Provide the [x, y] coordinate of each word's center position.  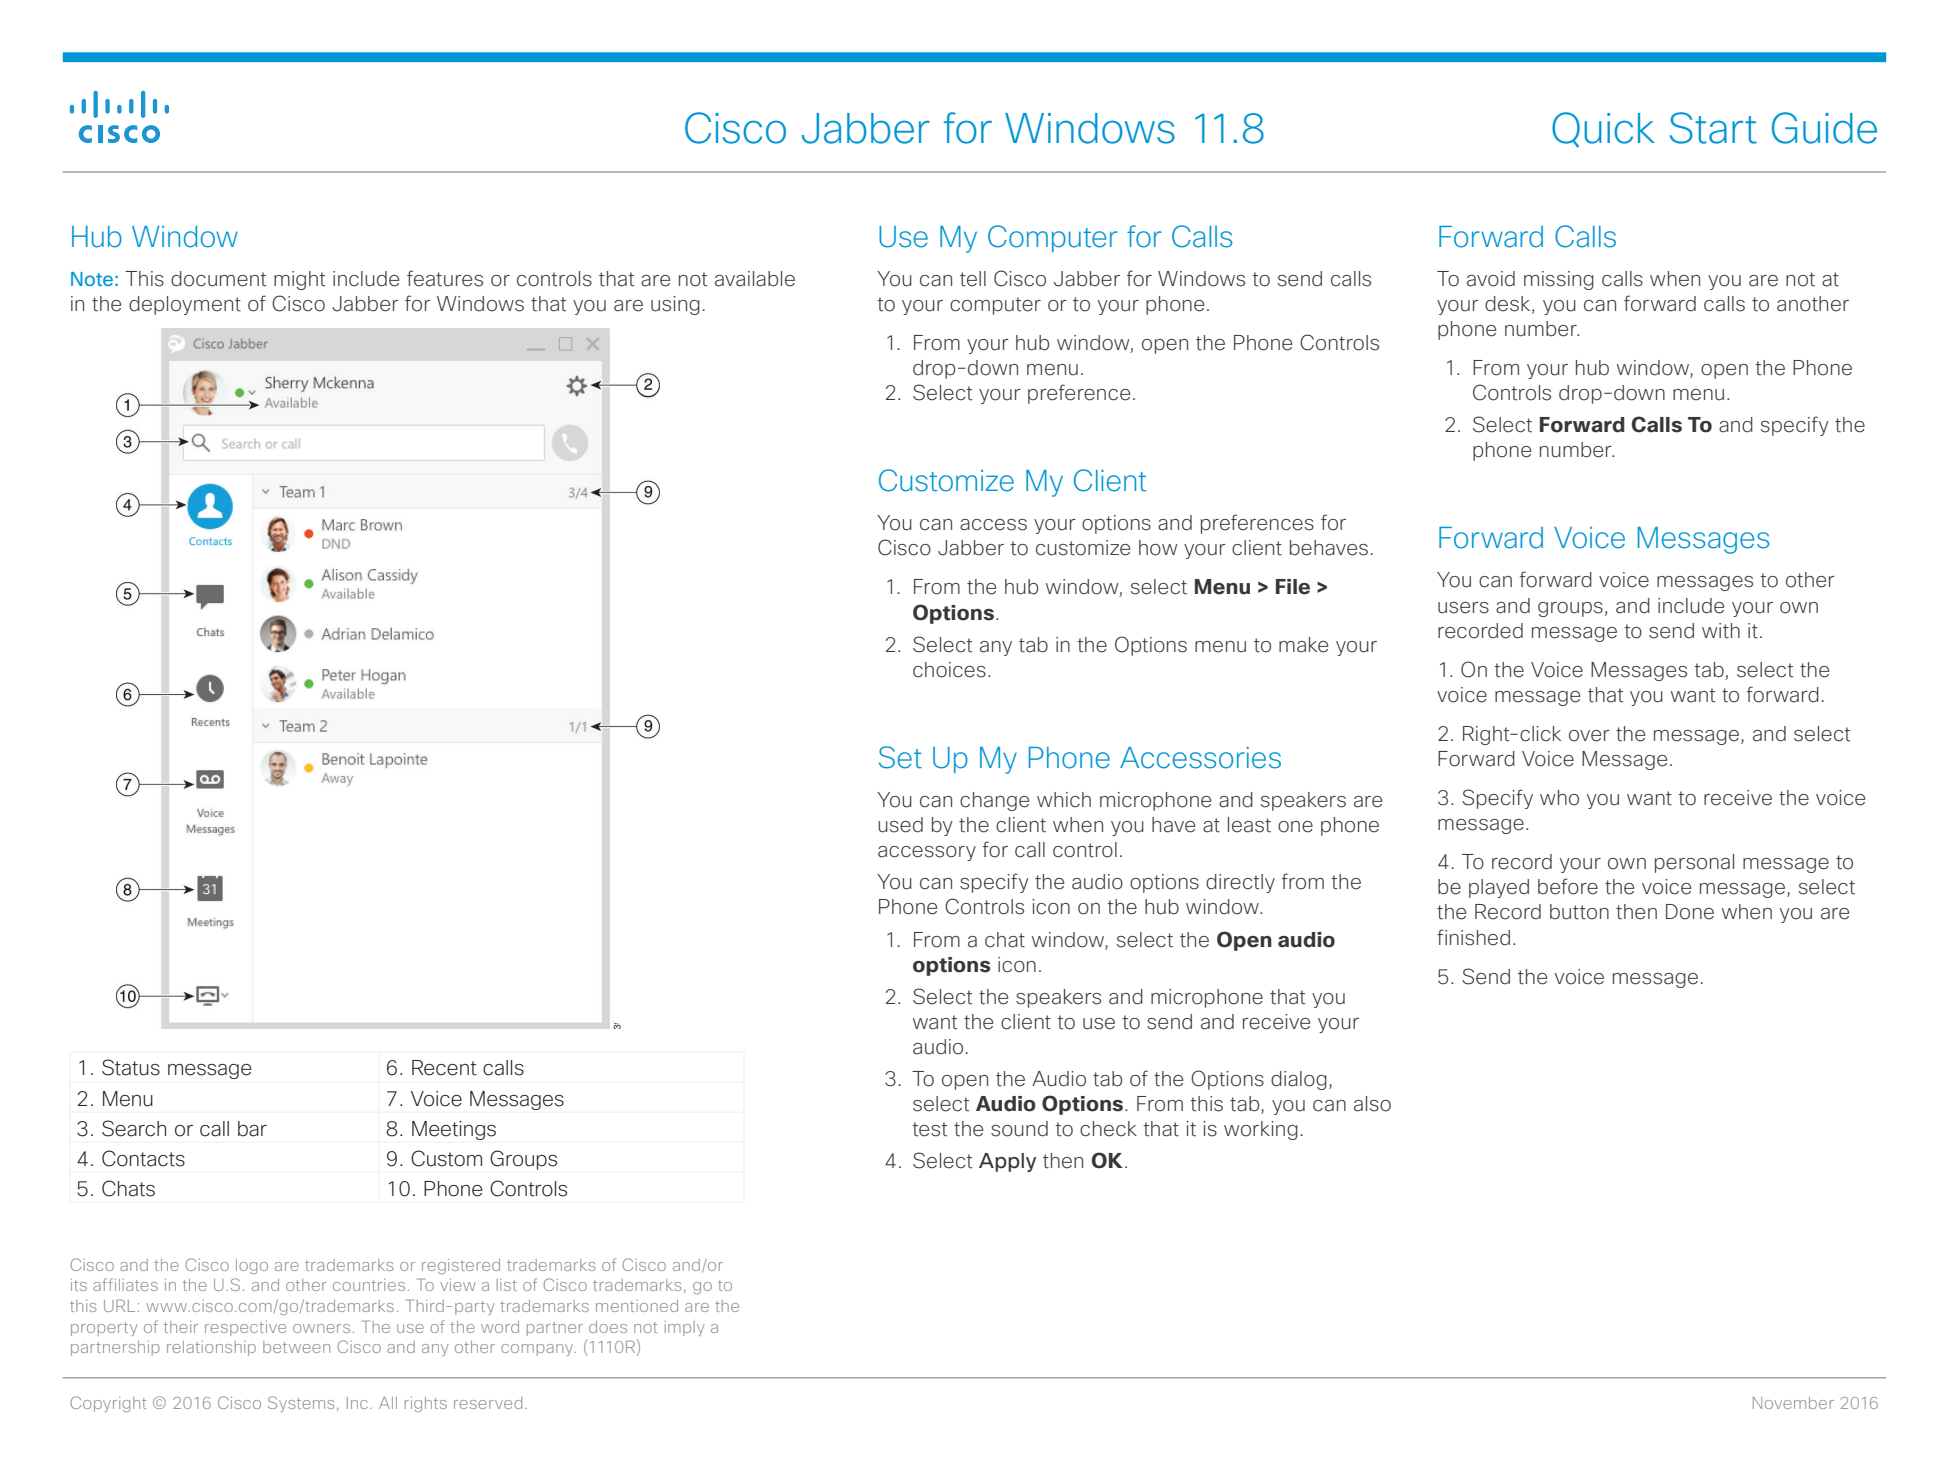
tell [973, 279]
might [299, 280]
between [296, 1347]
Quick [1603, 130]
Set [900, 757]
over [1589, 736]
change [994, 801]
